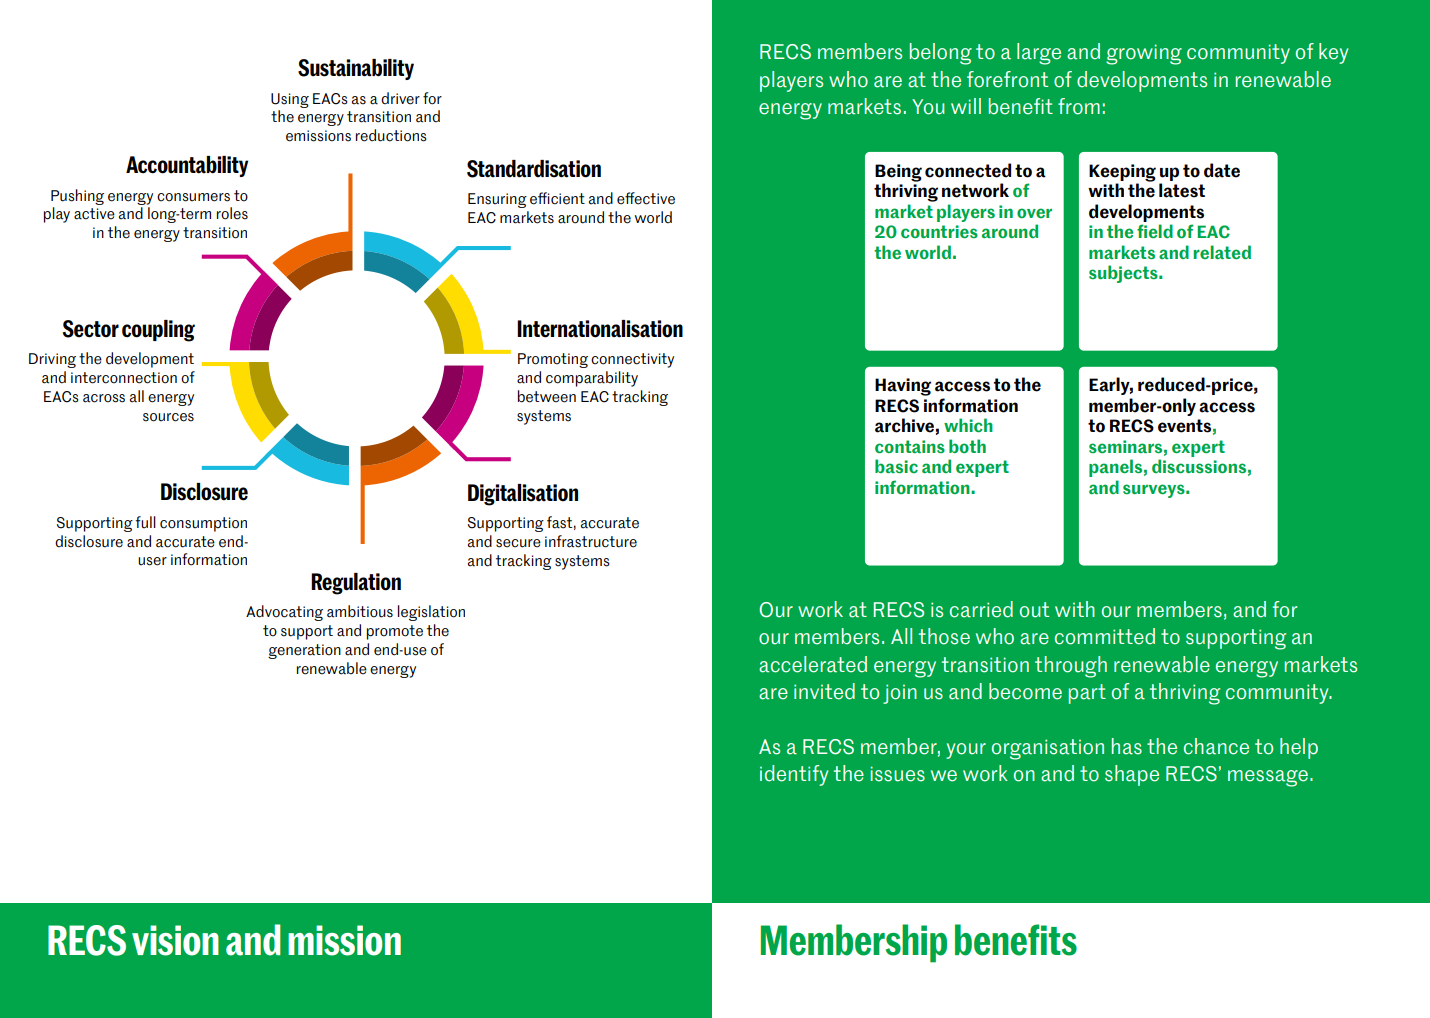 The height and width of the image is (1018, 1430). Describe the element at coordinates (203, 524) in the image. I see `consumption` at that location.
